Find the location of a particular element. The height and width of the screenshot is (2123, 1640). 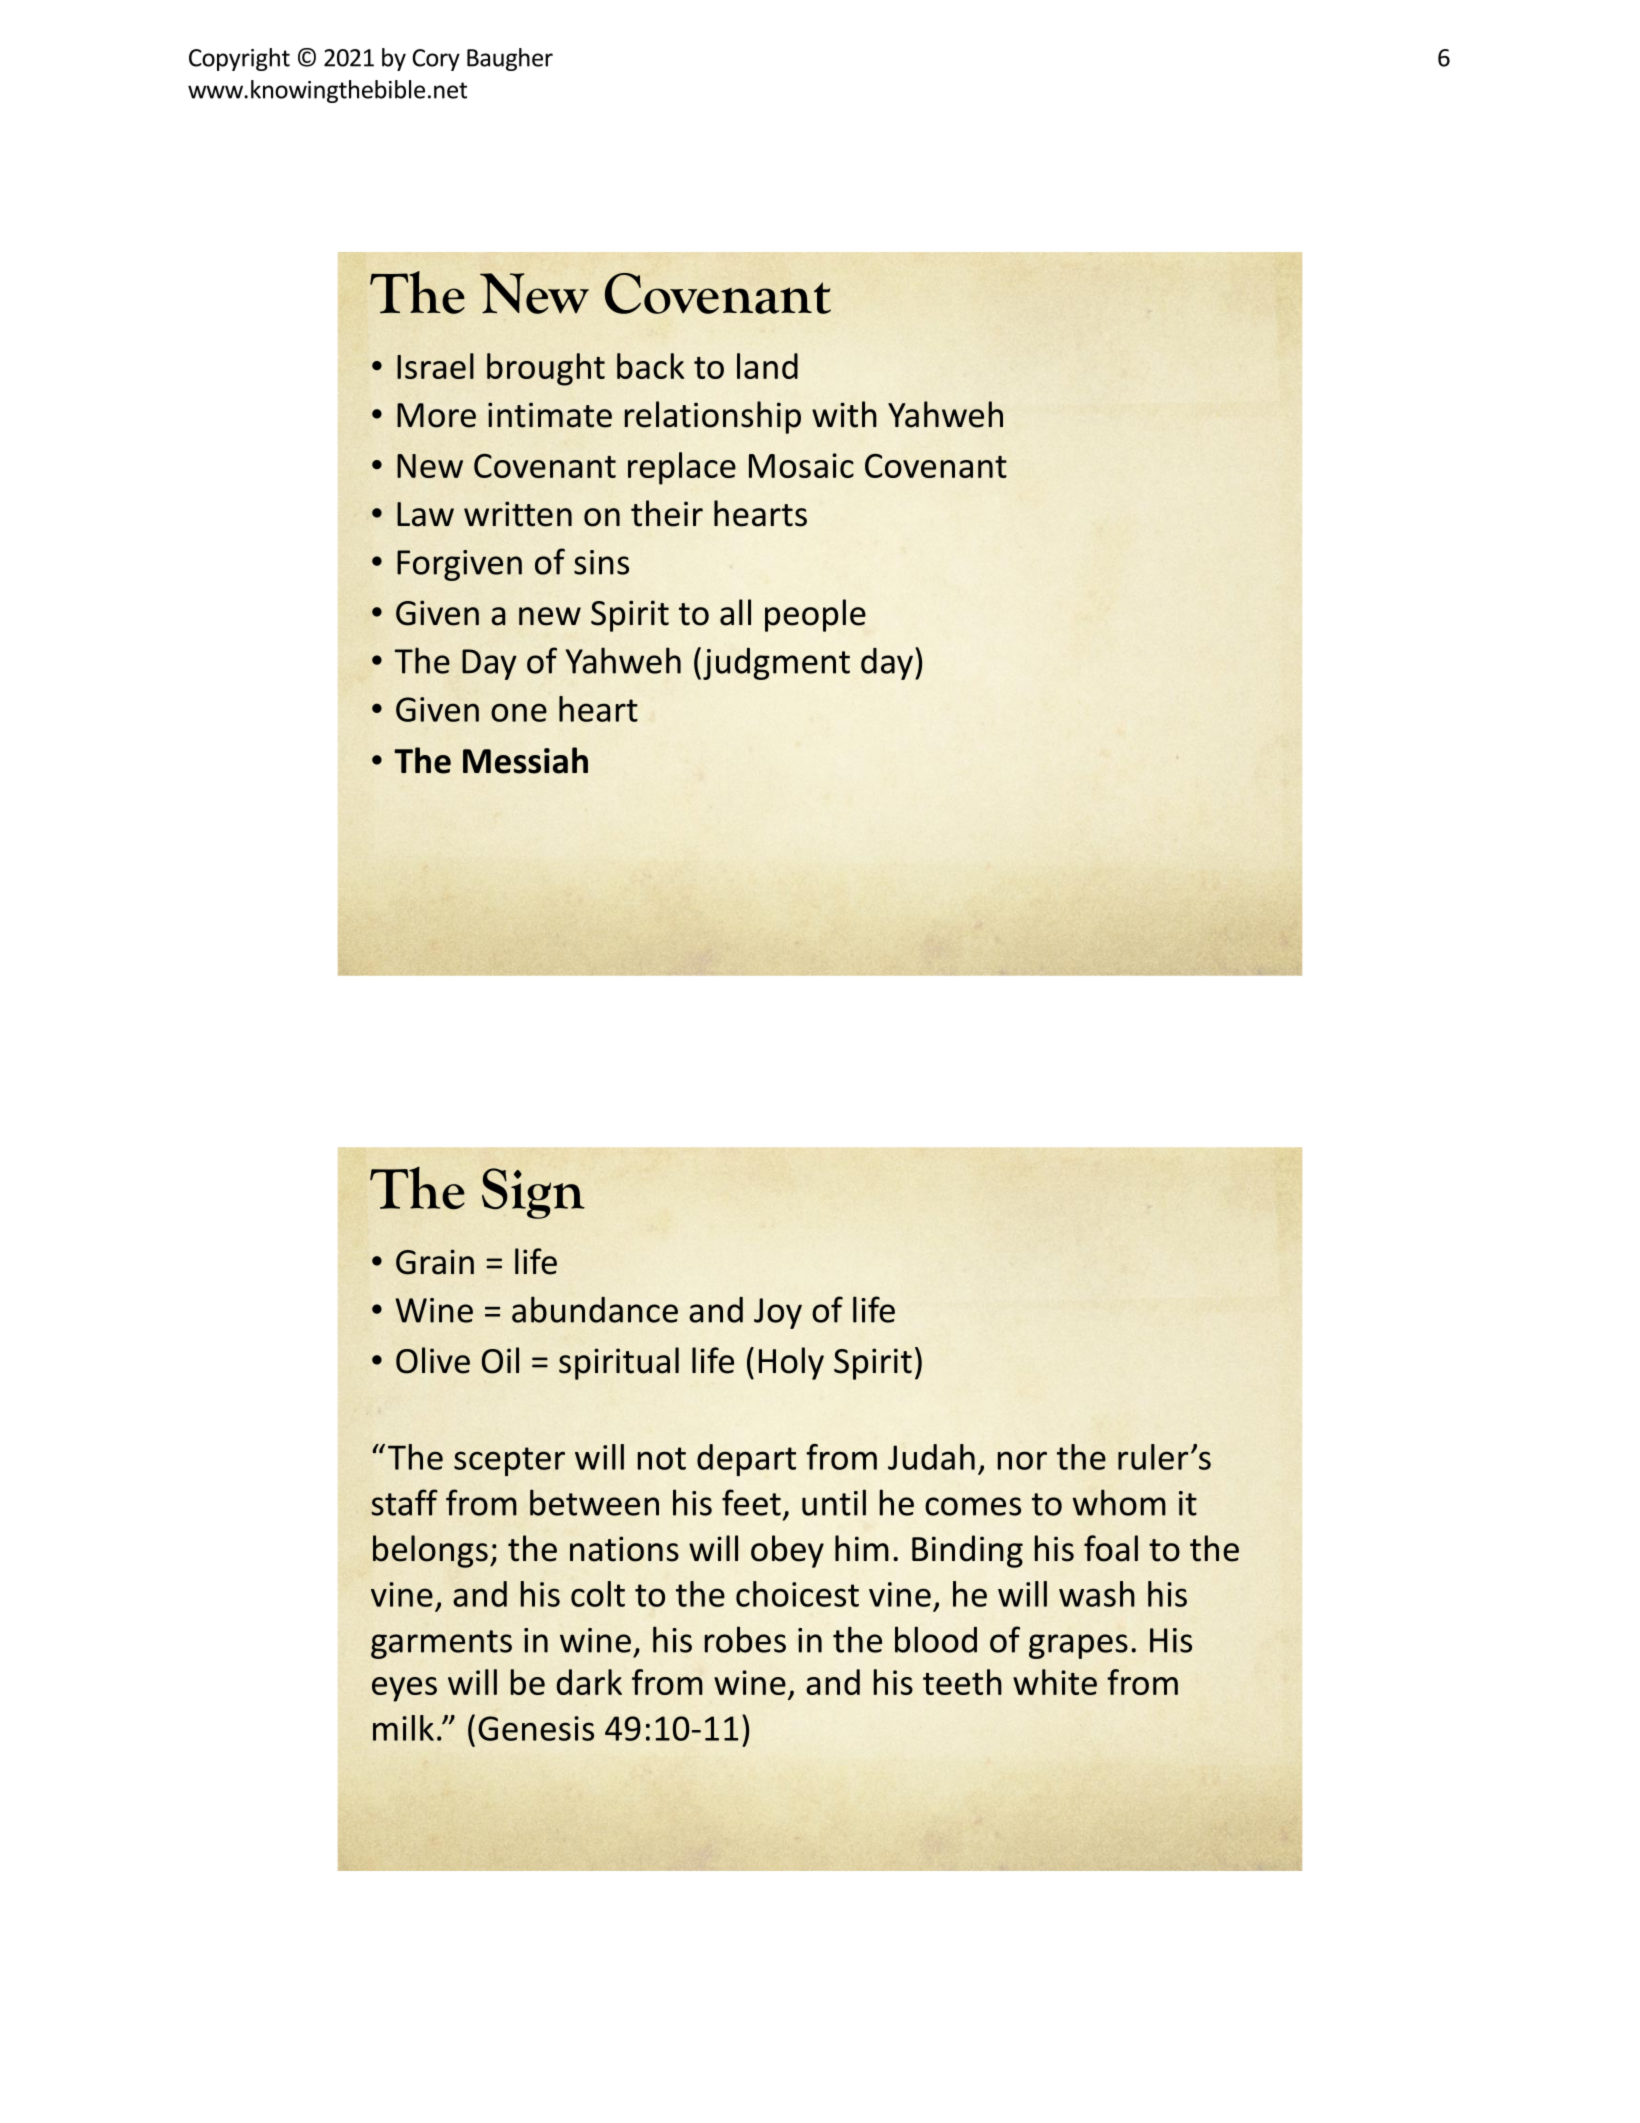

Cory is located at coordinates (436, 60).
